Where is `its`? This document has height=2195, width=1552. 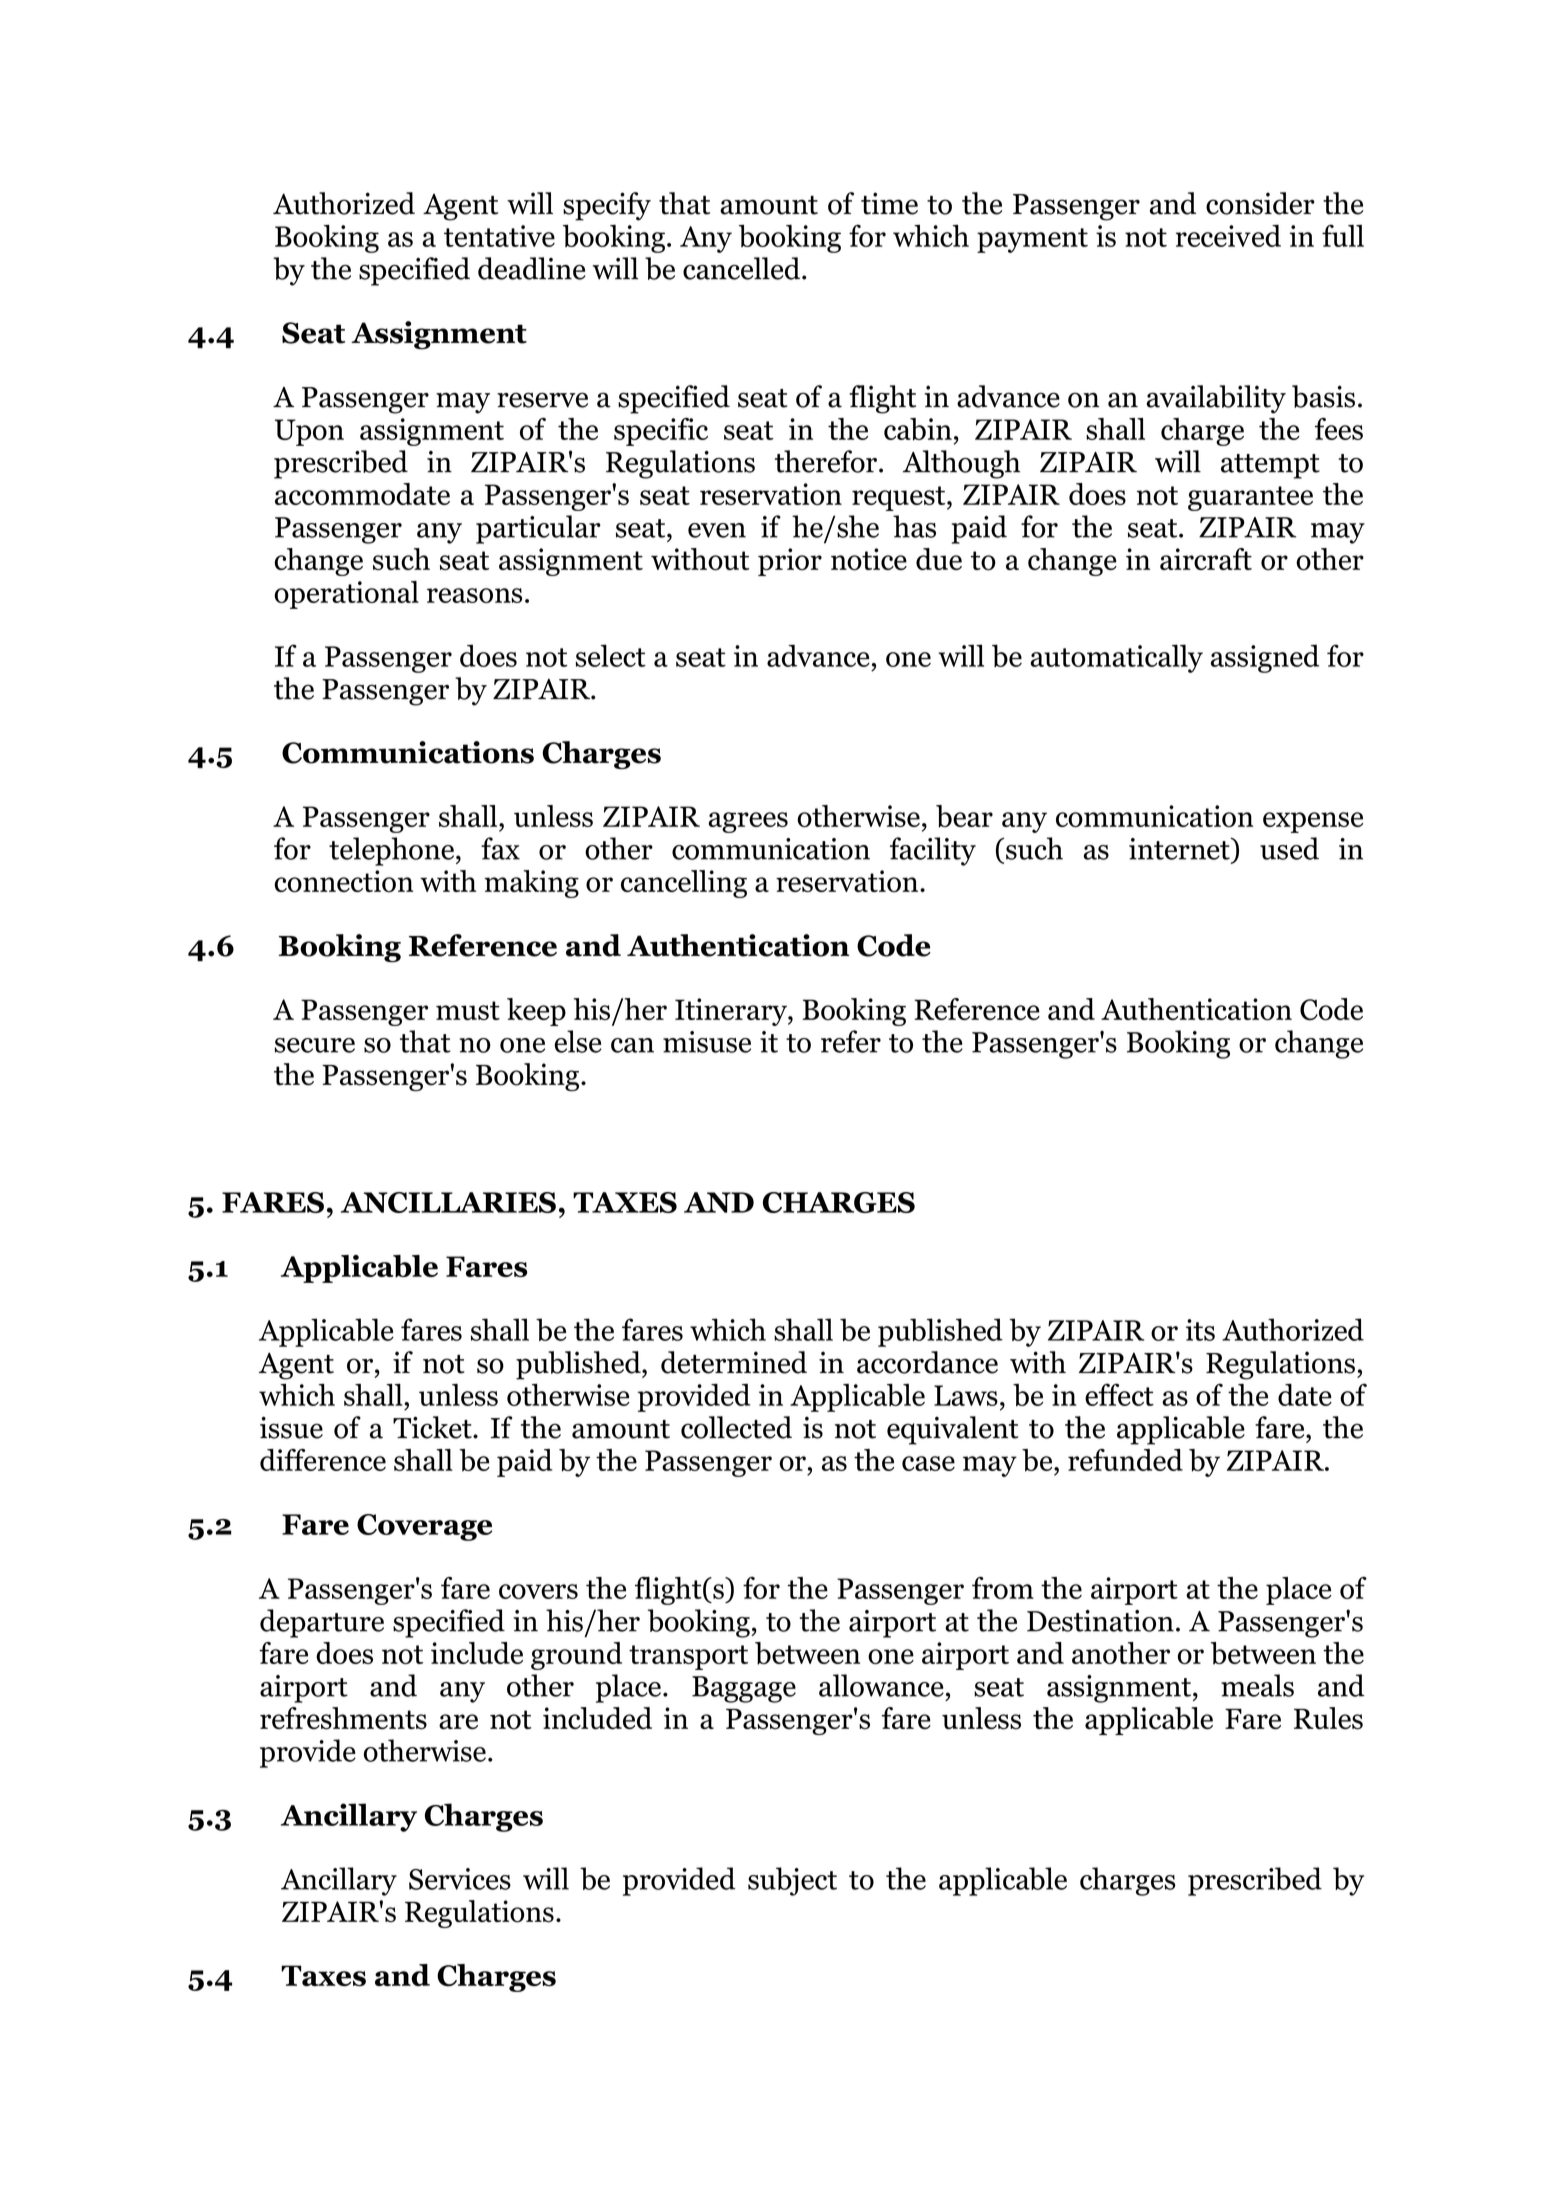 its is located at coordinates (1200, 1330).
